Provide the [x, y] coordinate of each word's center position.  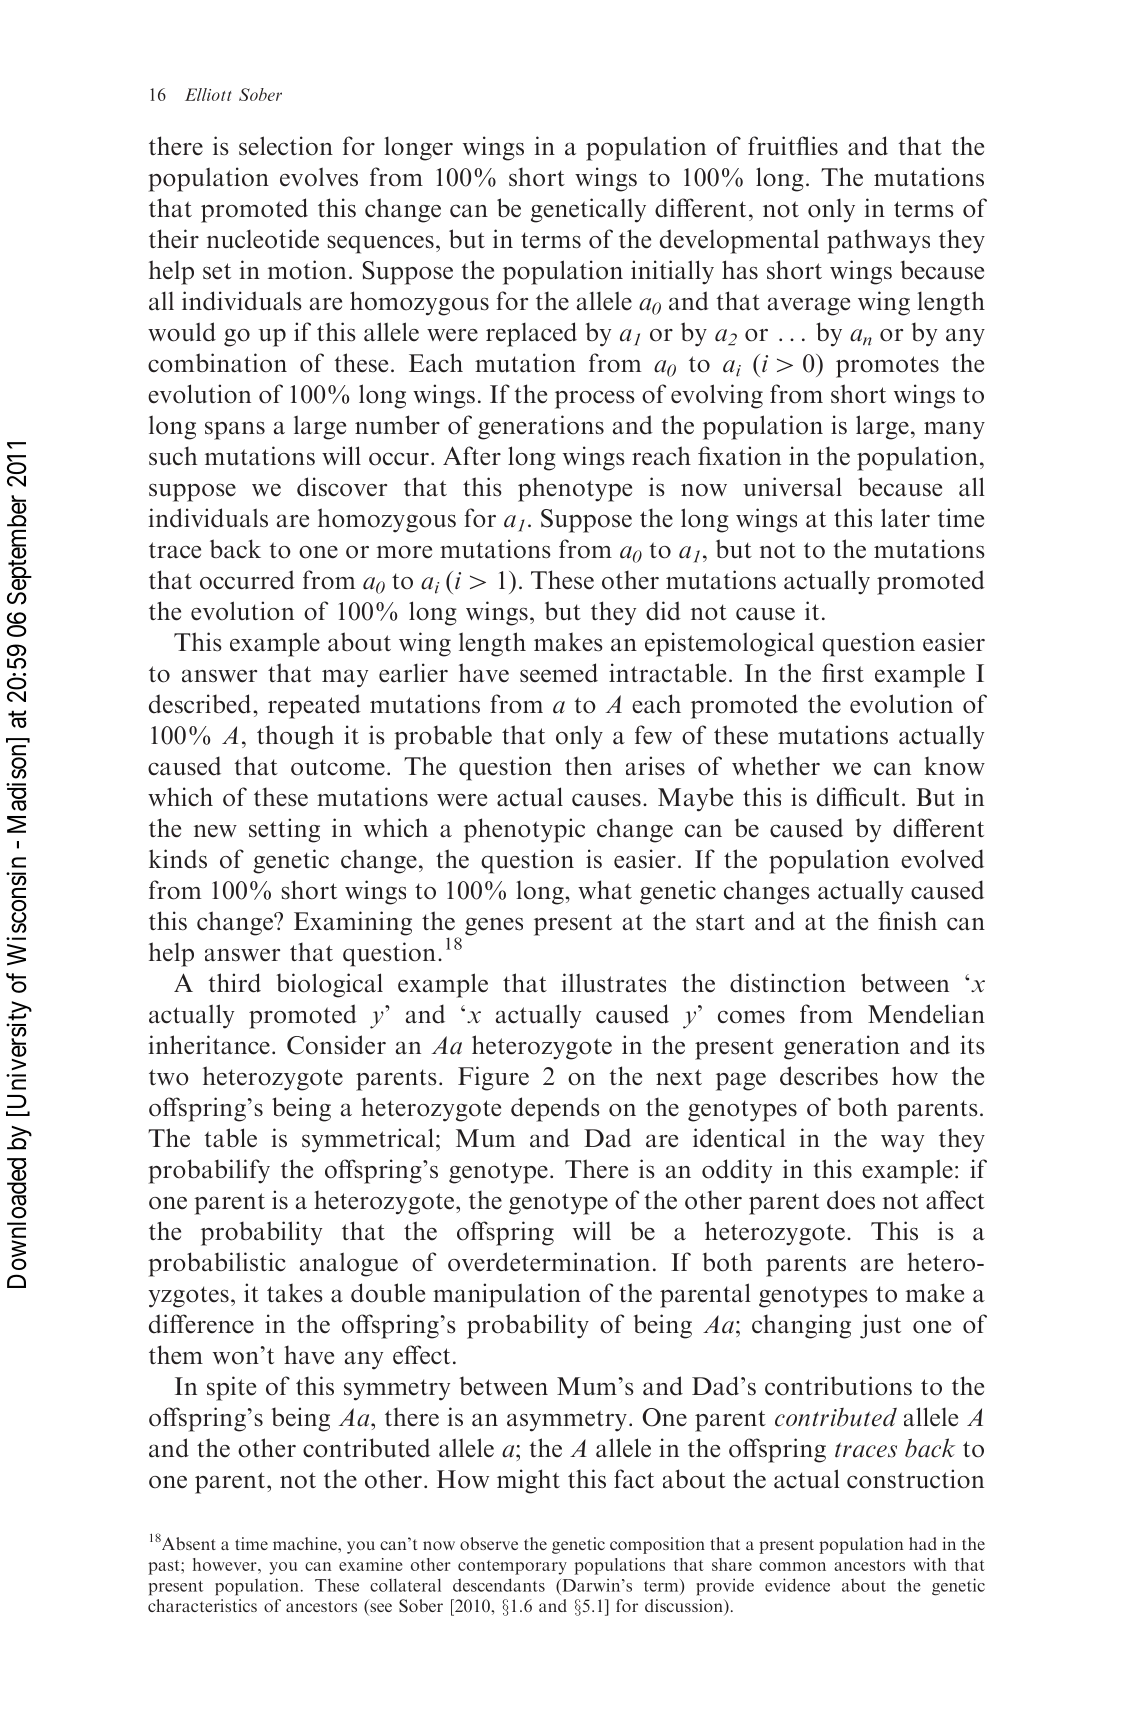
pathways [878, 241]
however [226, 1564]
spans [235, 430]
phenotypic [524, 830]
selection [286, 146]
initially [672, 272]
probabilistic [217, 1264]
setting [284, 830]
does [851, 1200]
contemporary [512, 1567]
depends [555, 1109]
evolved [942, 859]
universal [792, 487]
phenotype [575, 489]
